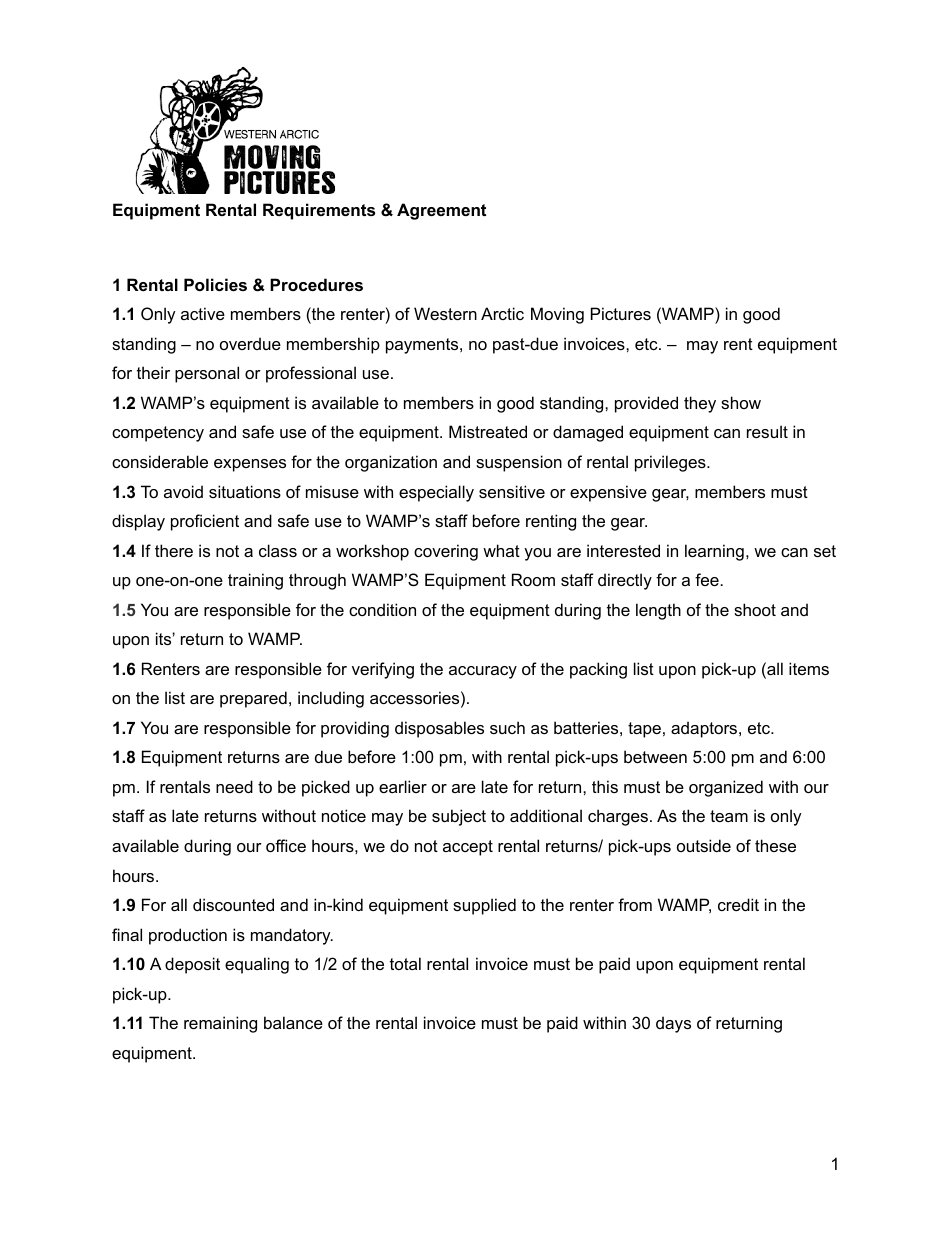  What do you see at coordinates (253, 699) in the image?
I see `prepared` at bounding box center [253, 699].
